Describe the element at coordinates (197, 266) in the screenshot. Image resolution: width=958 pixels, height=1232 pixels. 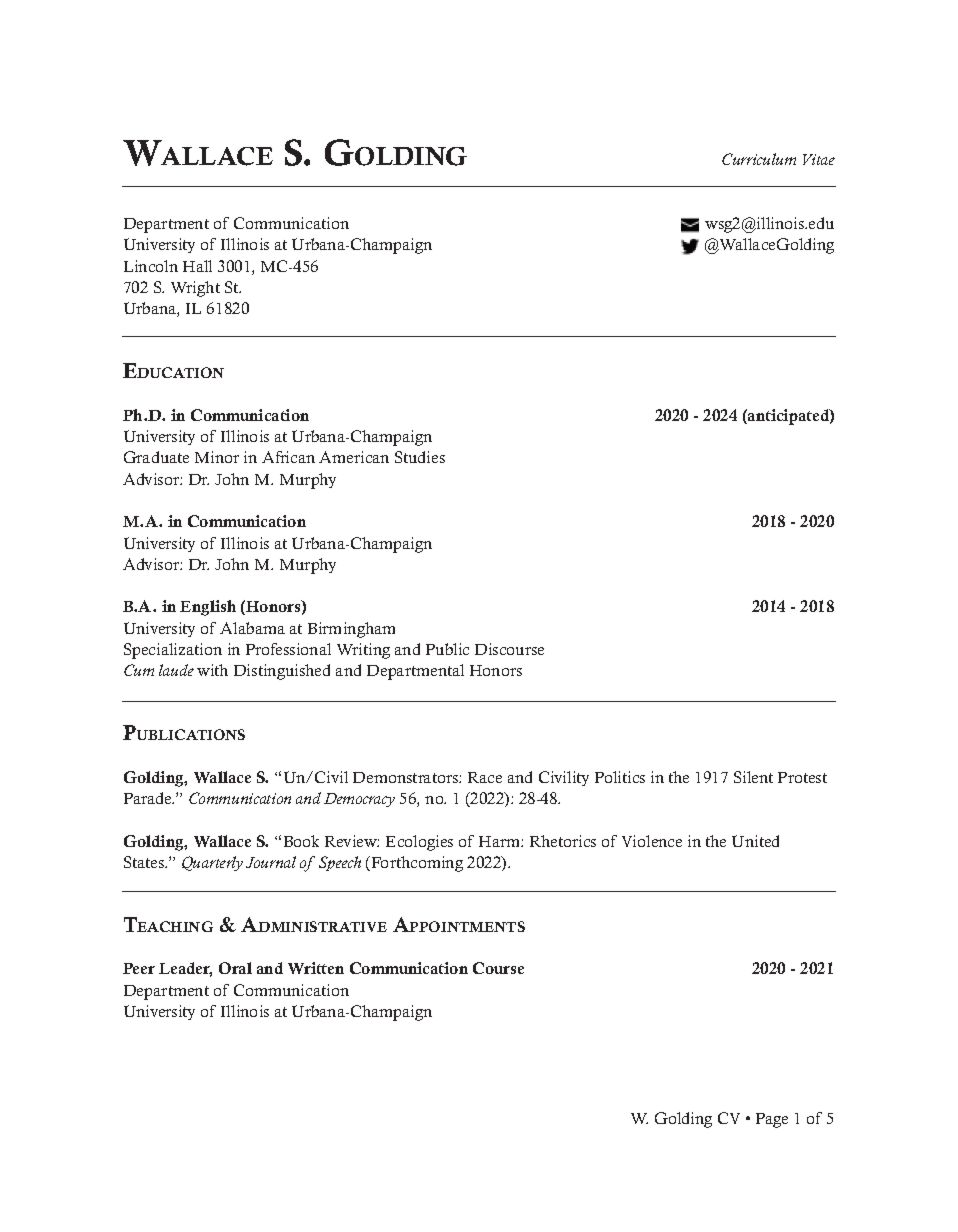
I see `Hall` at that location.
